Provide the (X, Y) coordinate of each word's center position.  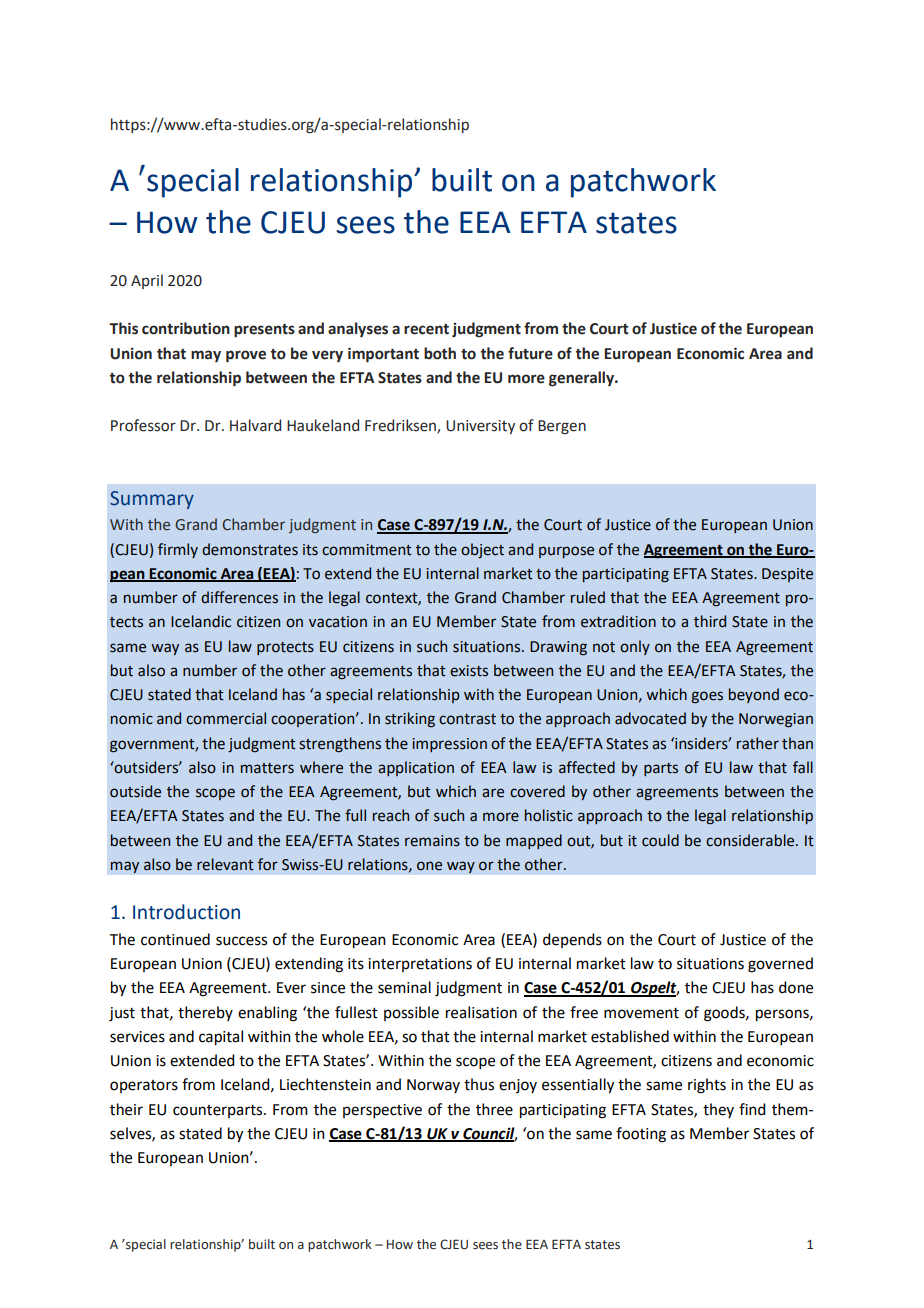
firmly (178, 550)
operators (144, 1086)
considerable (751, 840)
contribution (186, 328)
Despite (787, 575)
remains (432, 841)
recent (426, 329)
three (494, 1109)
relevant (225, 864)
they (718, 1110)
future (530, 353)
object (482, 550)
